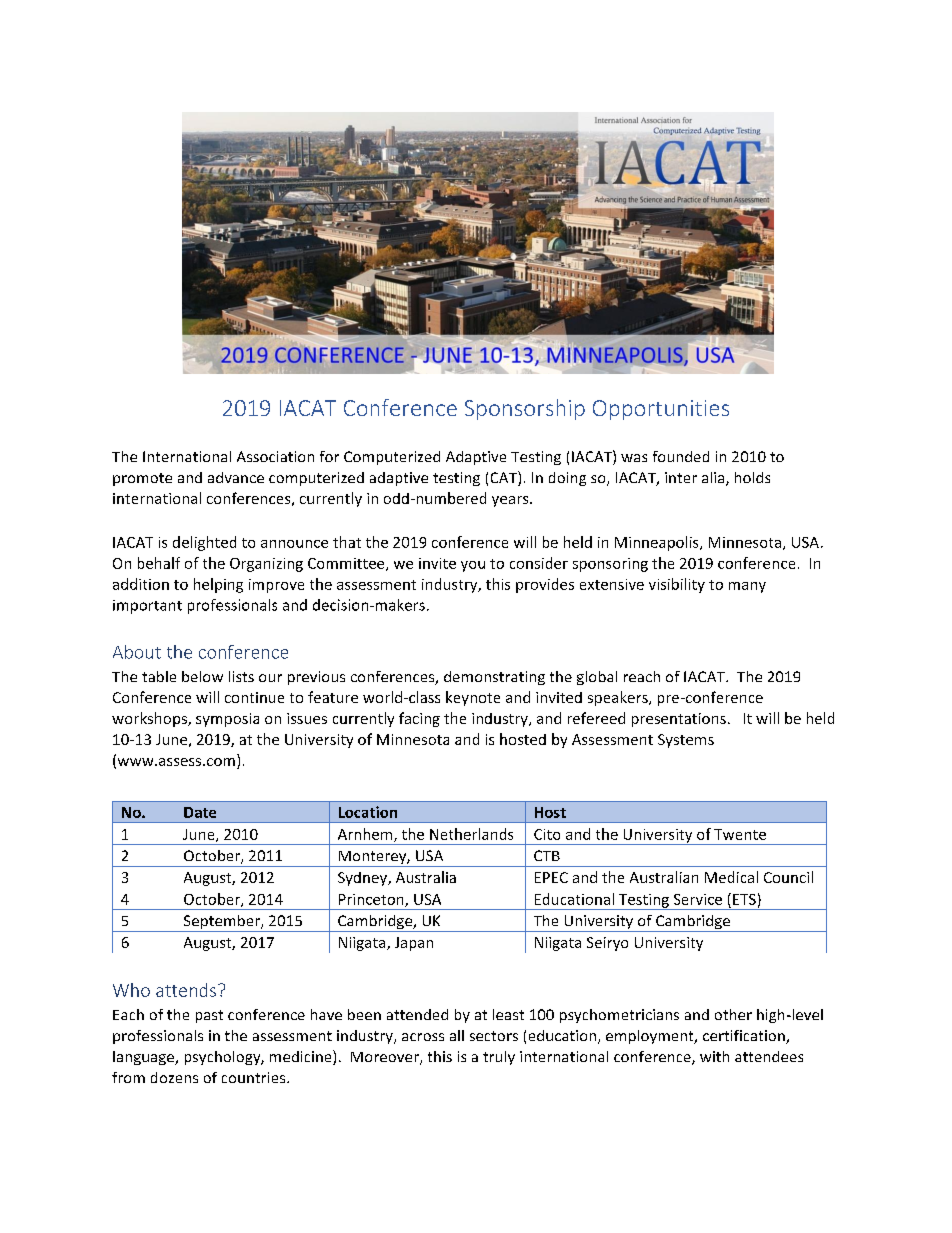 The image size is (952, 1233). Describe the element at coordinates (525, 409) in the screenshot. I see `Sponsorship` at that location.
